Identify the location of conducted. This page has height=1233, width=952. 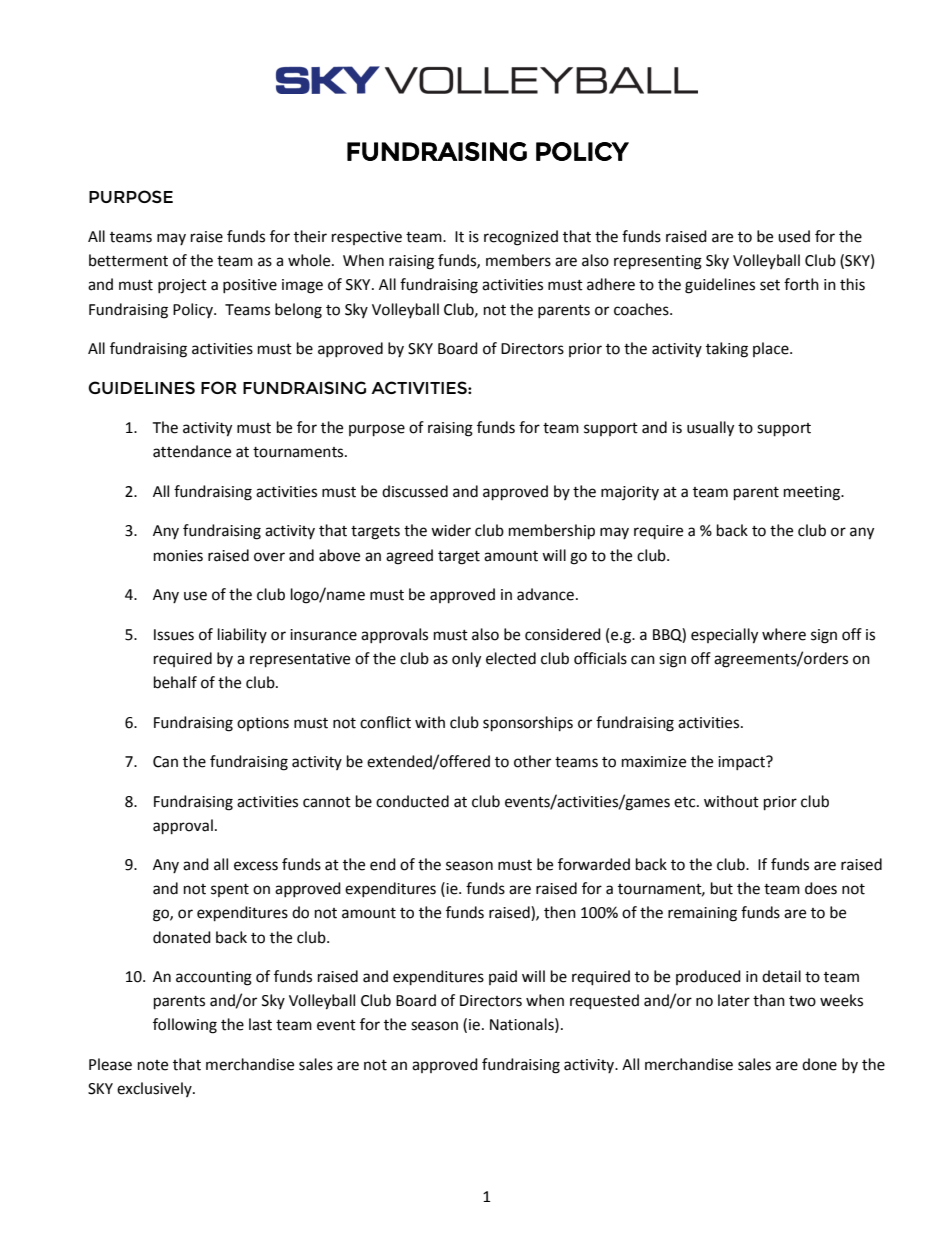
(412, 801).
